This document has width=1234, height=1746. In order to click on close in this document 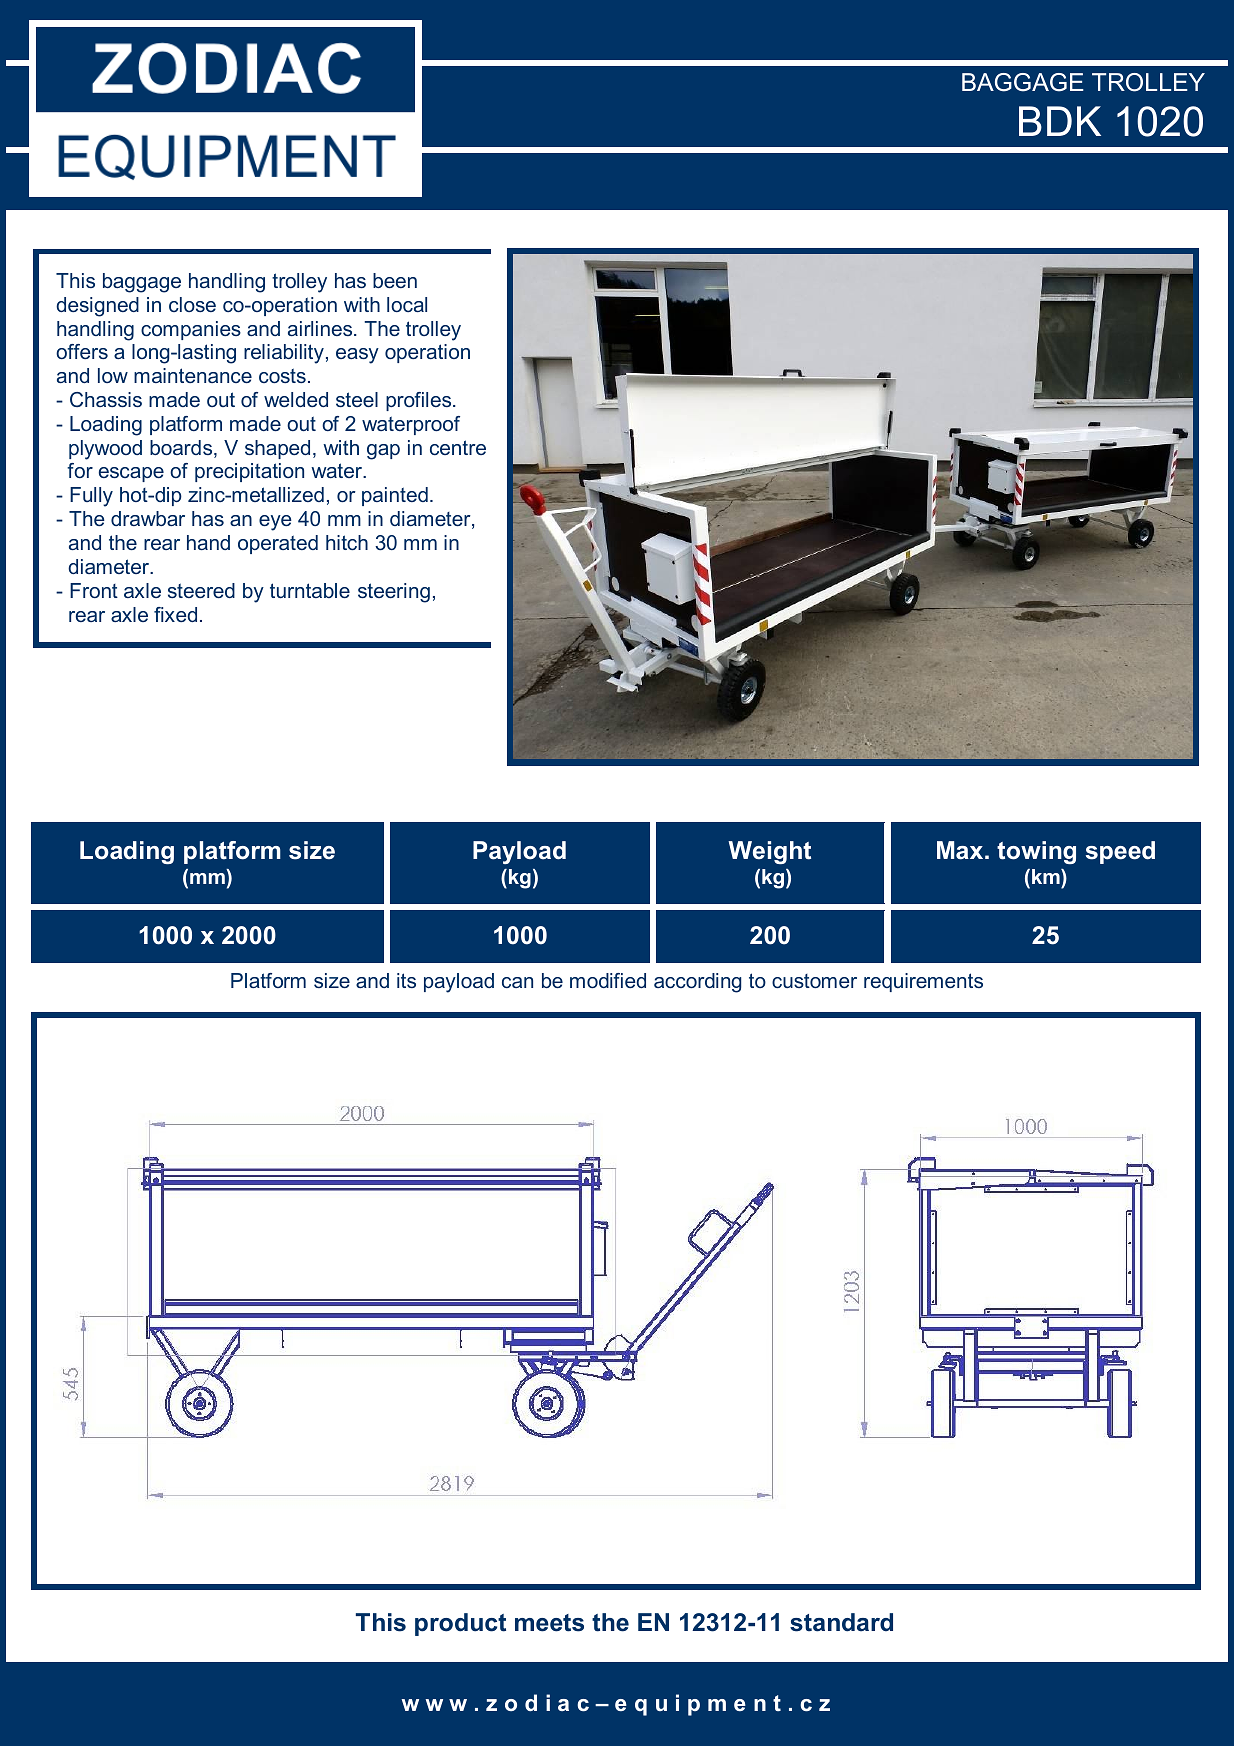, I will do `click(192, 304)`.
